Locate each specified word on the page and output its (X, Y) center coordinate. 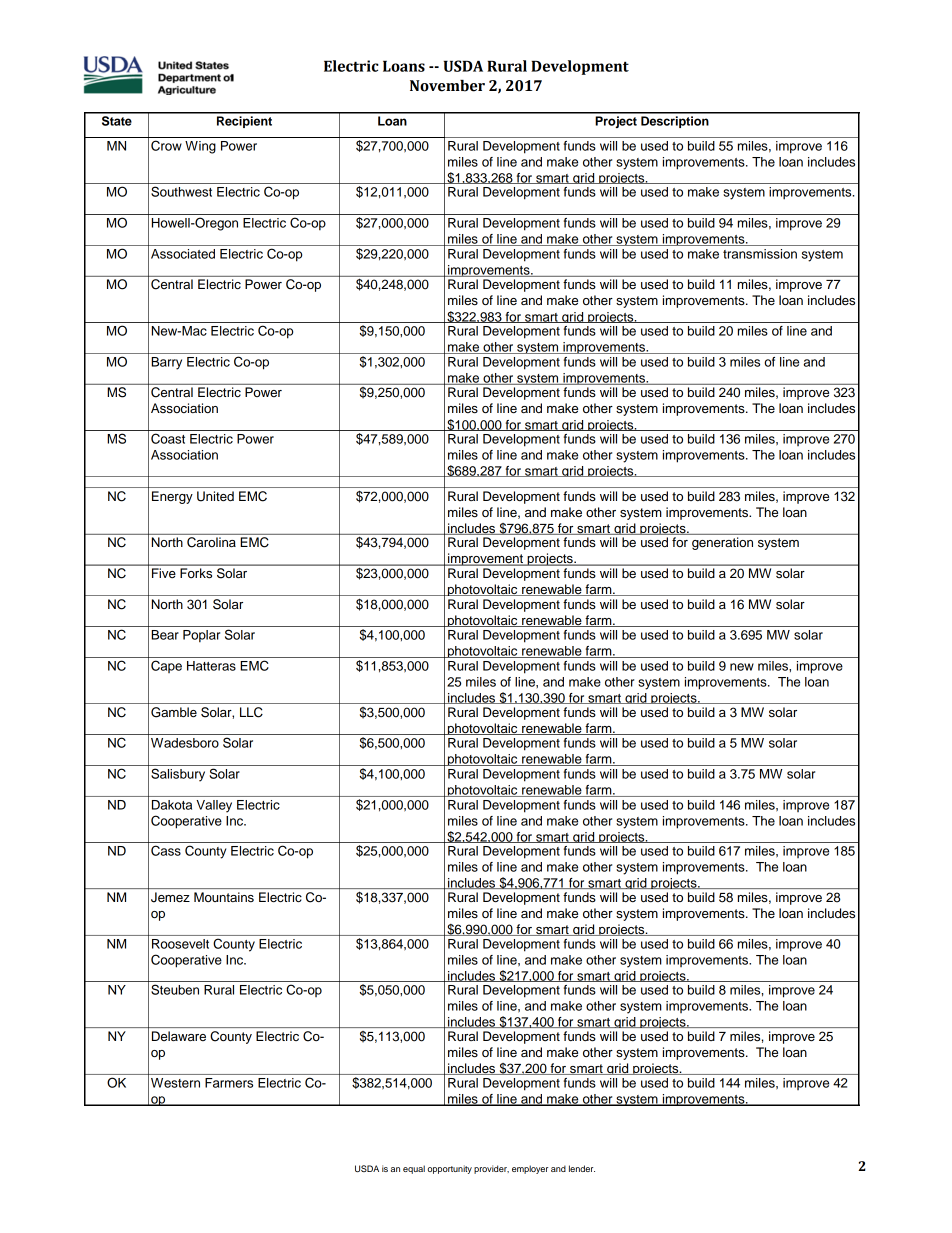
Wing (200, 147)
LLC (251, 712)
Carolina (211, 542)
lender (582, 1168)
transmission (760, 254)
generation (722, 543)
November (447, 86)
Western (175, 1083)
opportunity (450, 1169)
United (215, 496)
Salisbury (178, 775)
